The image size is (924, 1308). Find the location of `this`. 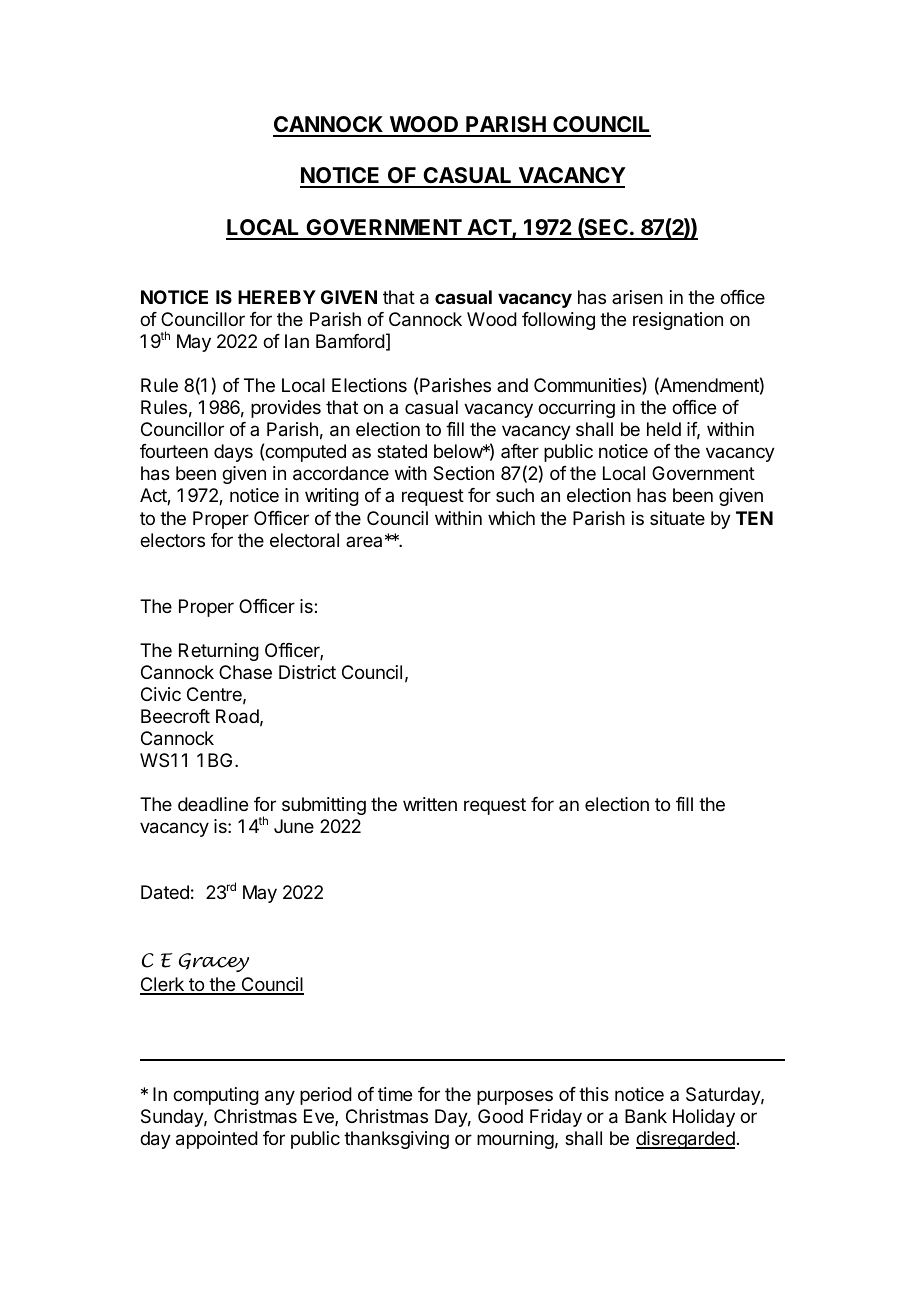

this is located at coordinates (594, 1094).
